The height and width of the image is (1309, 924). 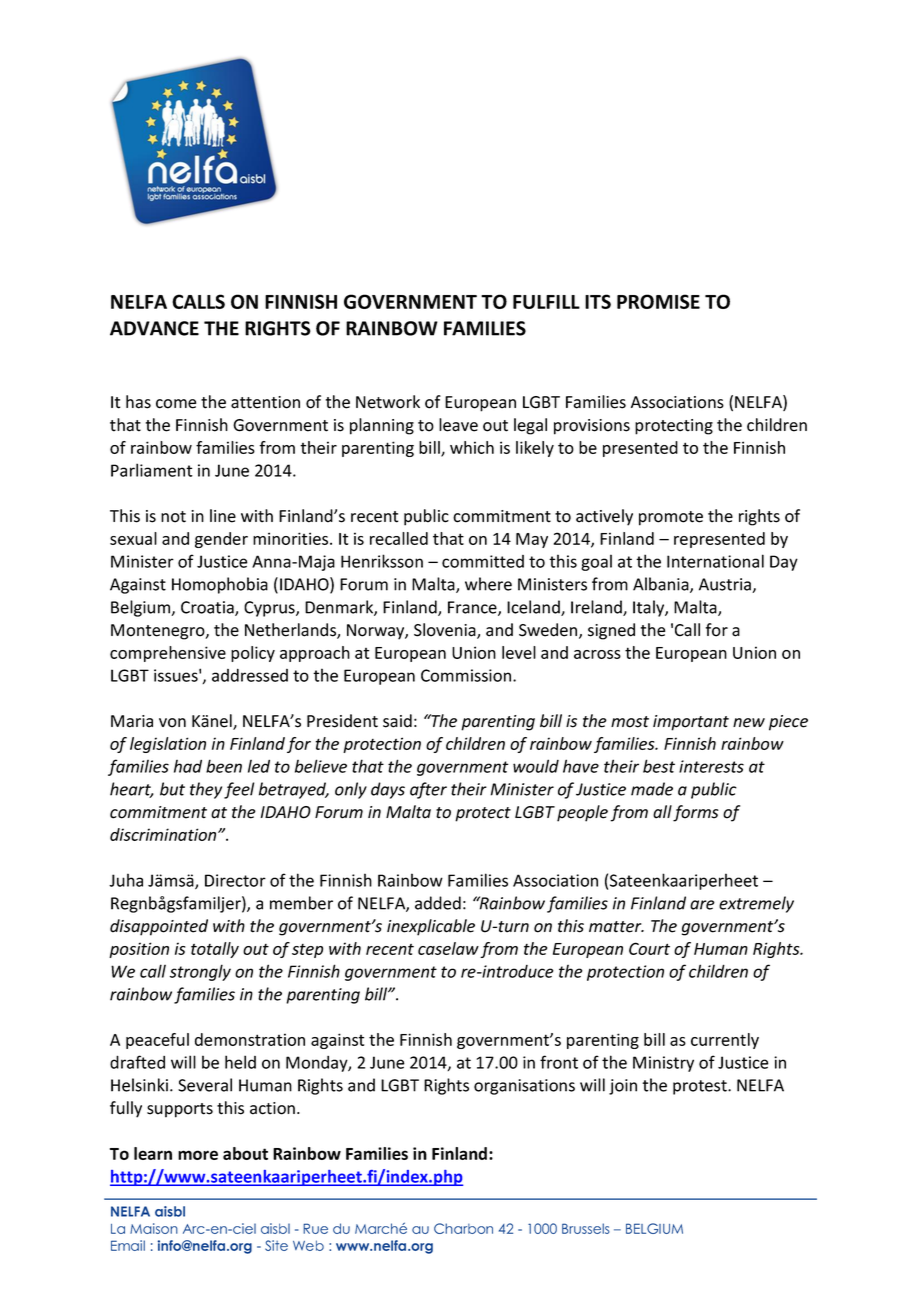 I want to click on Maison, so click(x=154, y=1228).
